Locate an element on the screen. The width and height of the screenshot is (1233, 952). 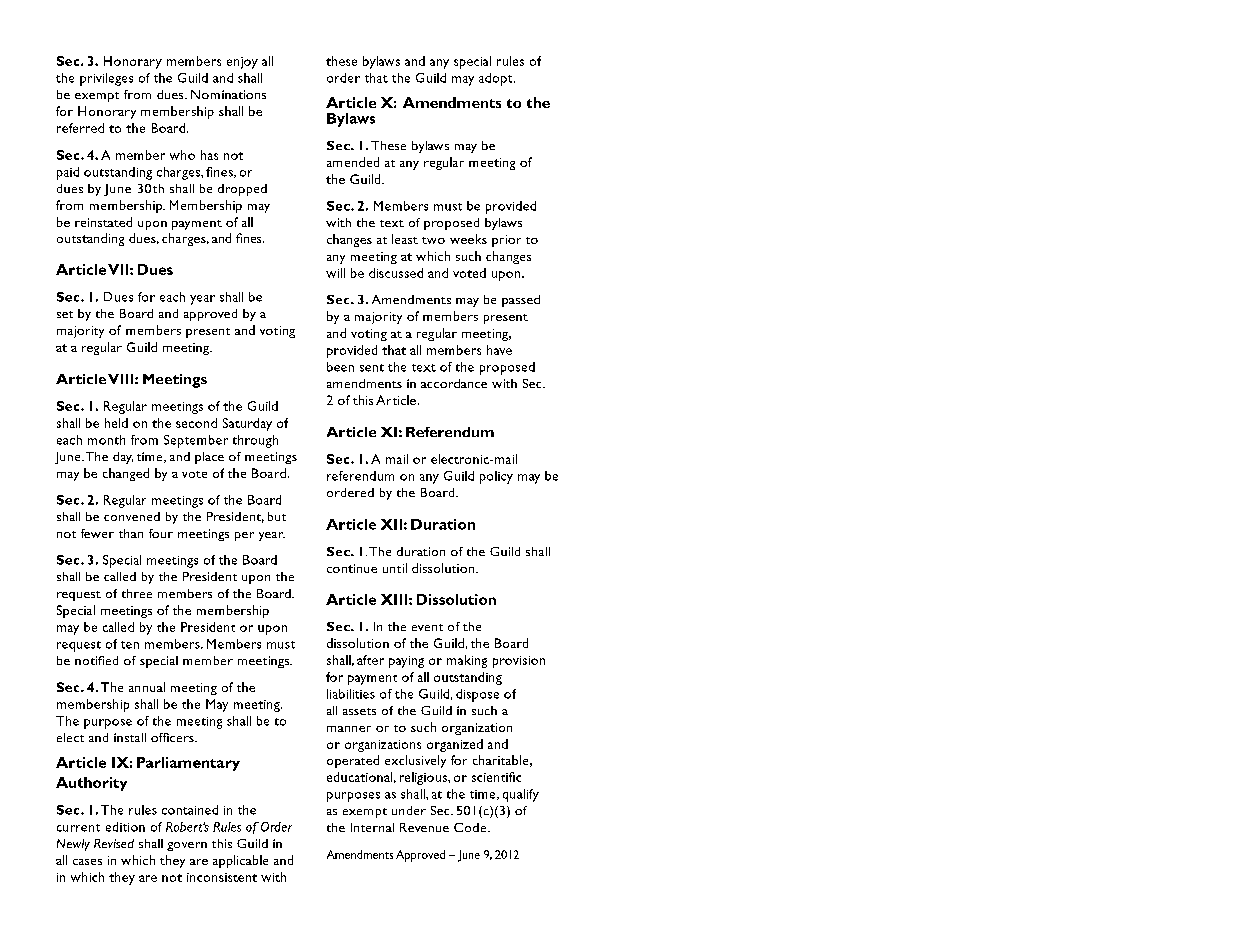
Revised is located at coordinates (114, 843).
